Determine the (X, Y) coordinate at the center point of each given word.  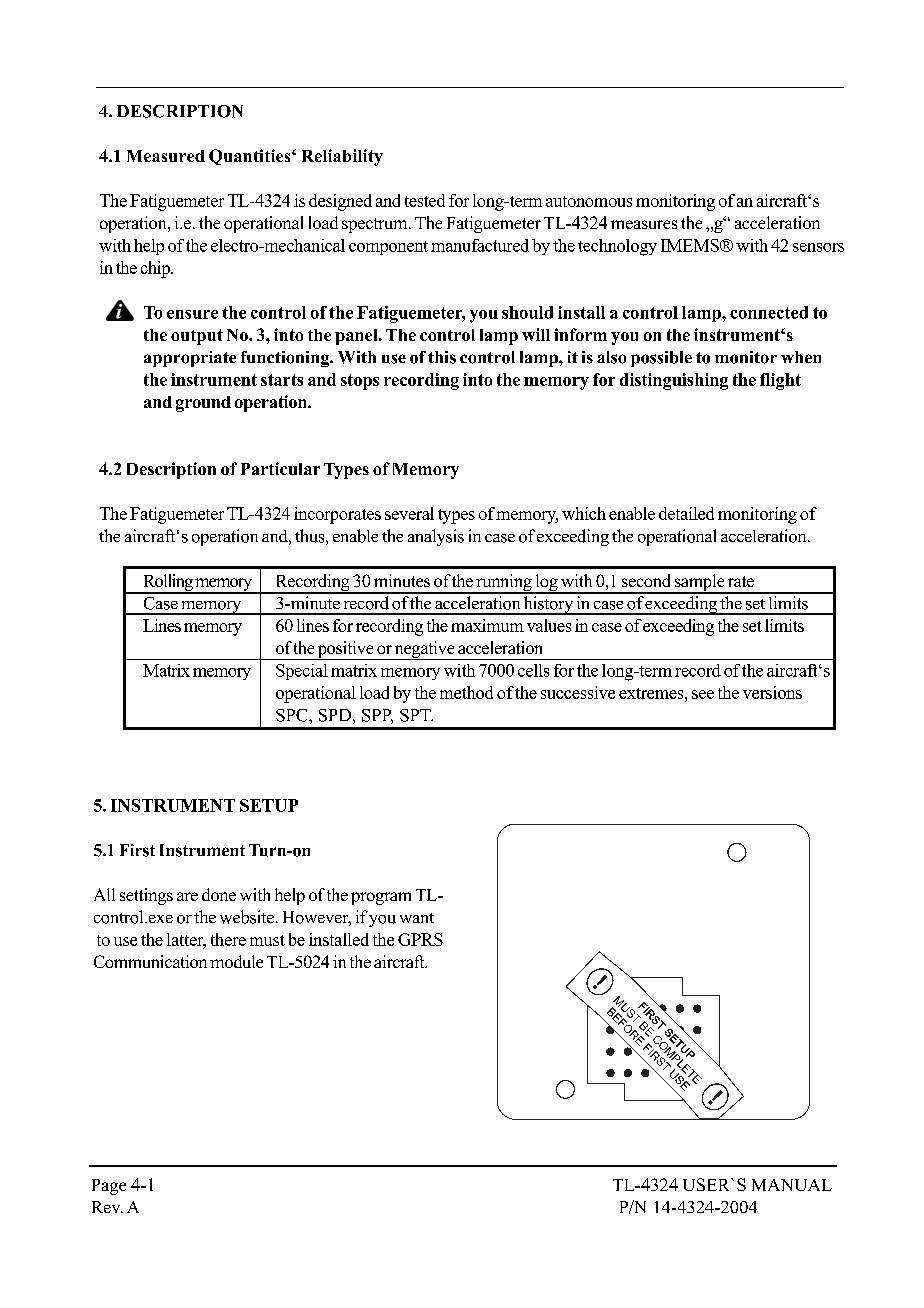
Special (302, 672)
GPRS (420, 939)
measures (644, 224)
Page (109, 1187)
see (703, 694)
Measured (166, 156)
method (466, 692)
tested (425, 200)
